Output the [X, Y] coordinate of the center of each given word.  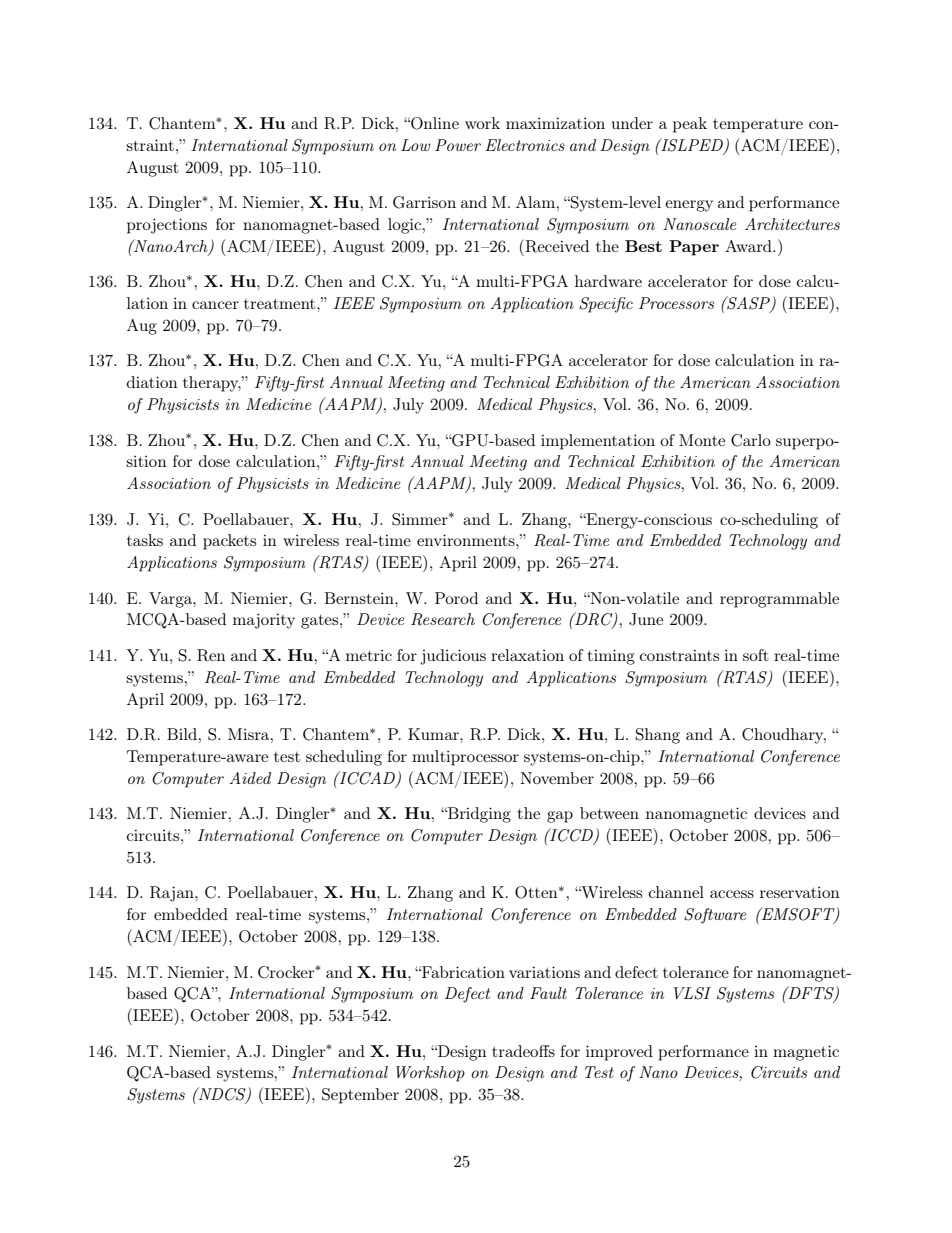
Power [458, 145]
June [646, 619]
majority [264, 621]
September [360, 1096]
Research [443, 619]
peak [690, 125]
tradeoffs [523, 1051]
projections [167, 226]
